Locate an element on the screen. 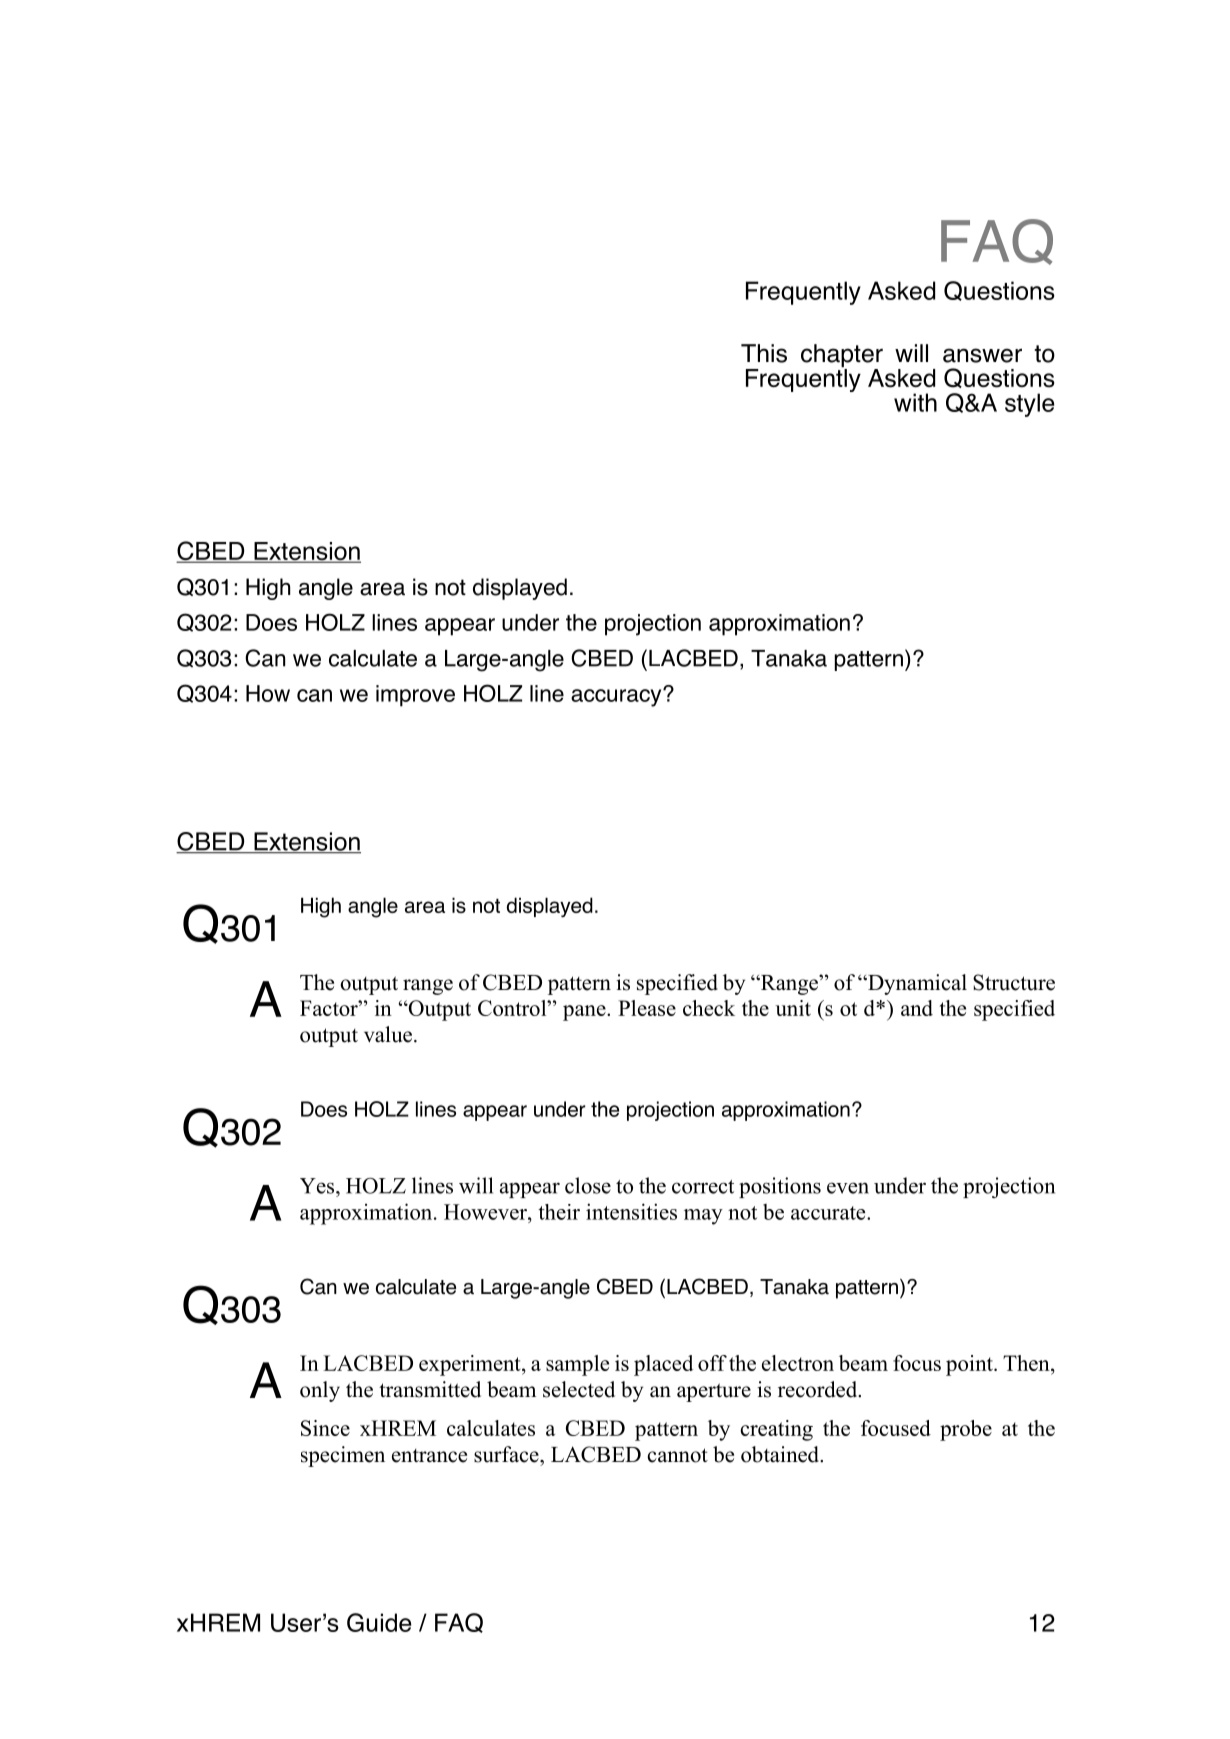 Image resolution: width=1230 pixels, height=1739 pixels. accuracy is located at coordinates (617, 697).
